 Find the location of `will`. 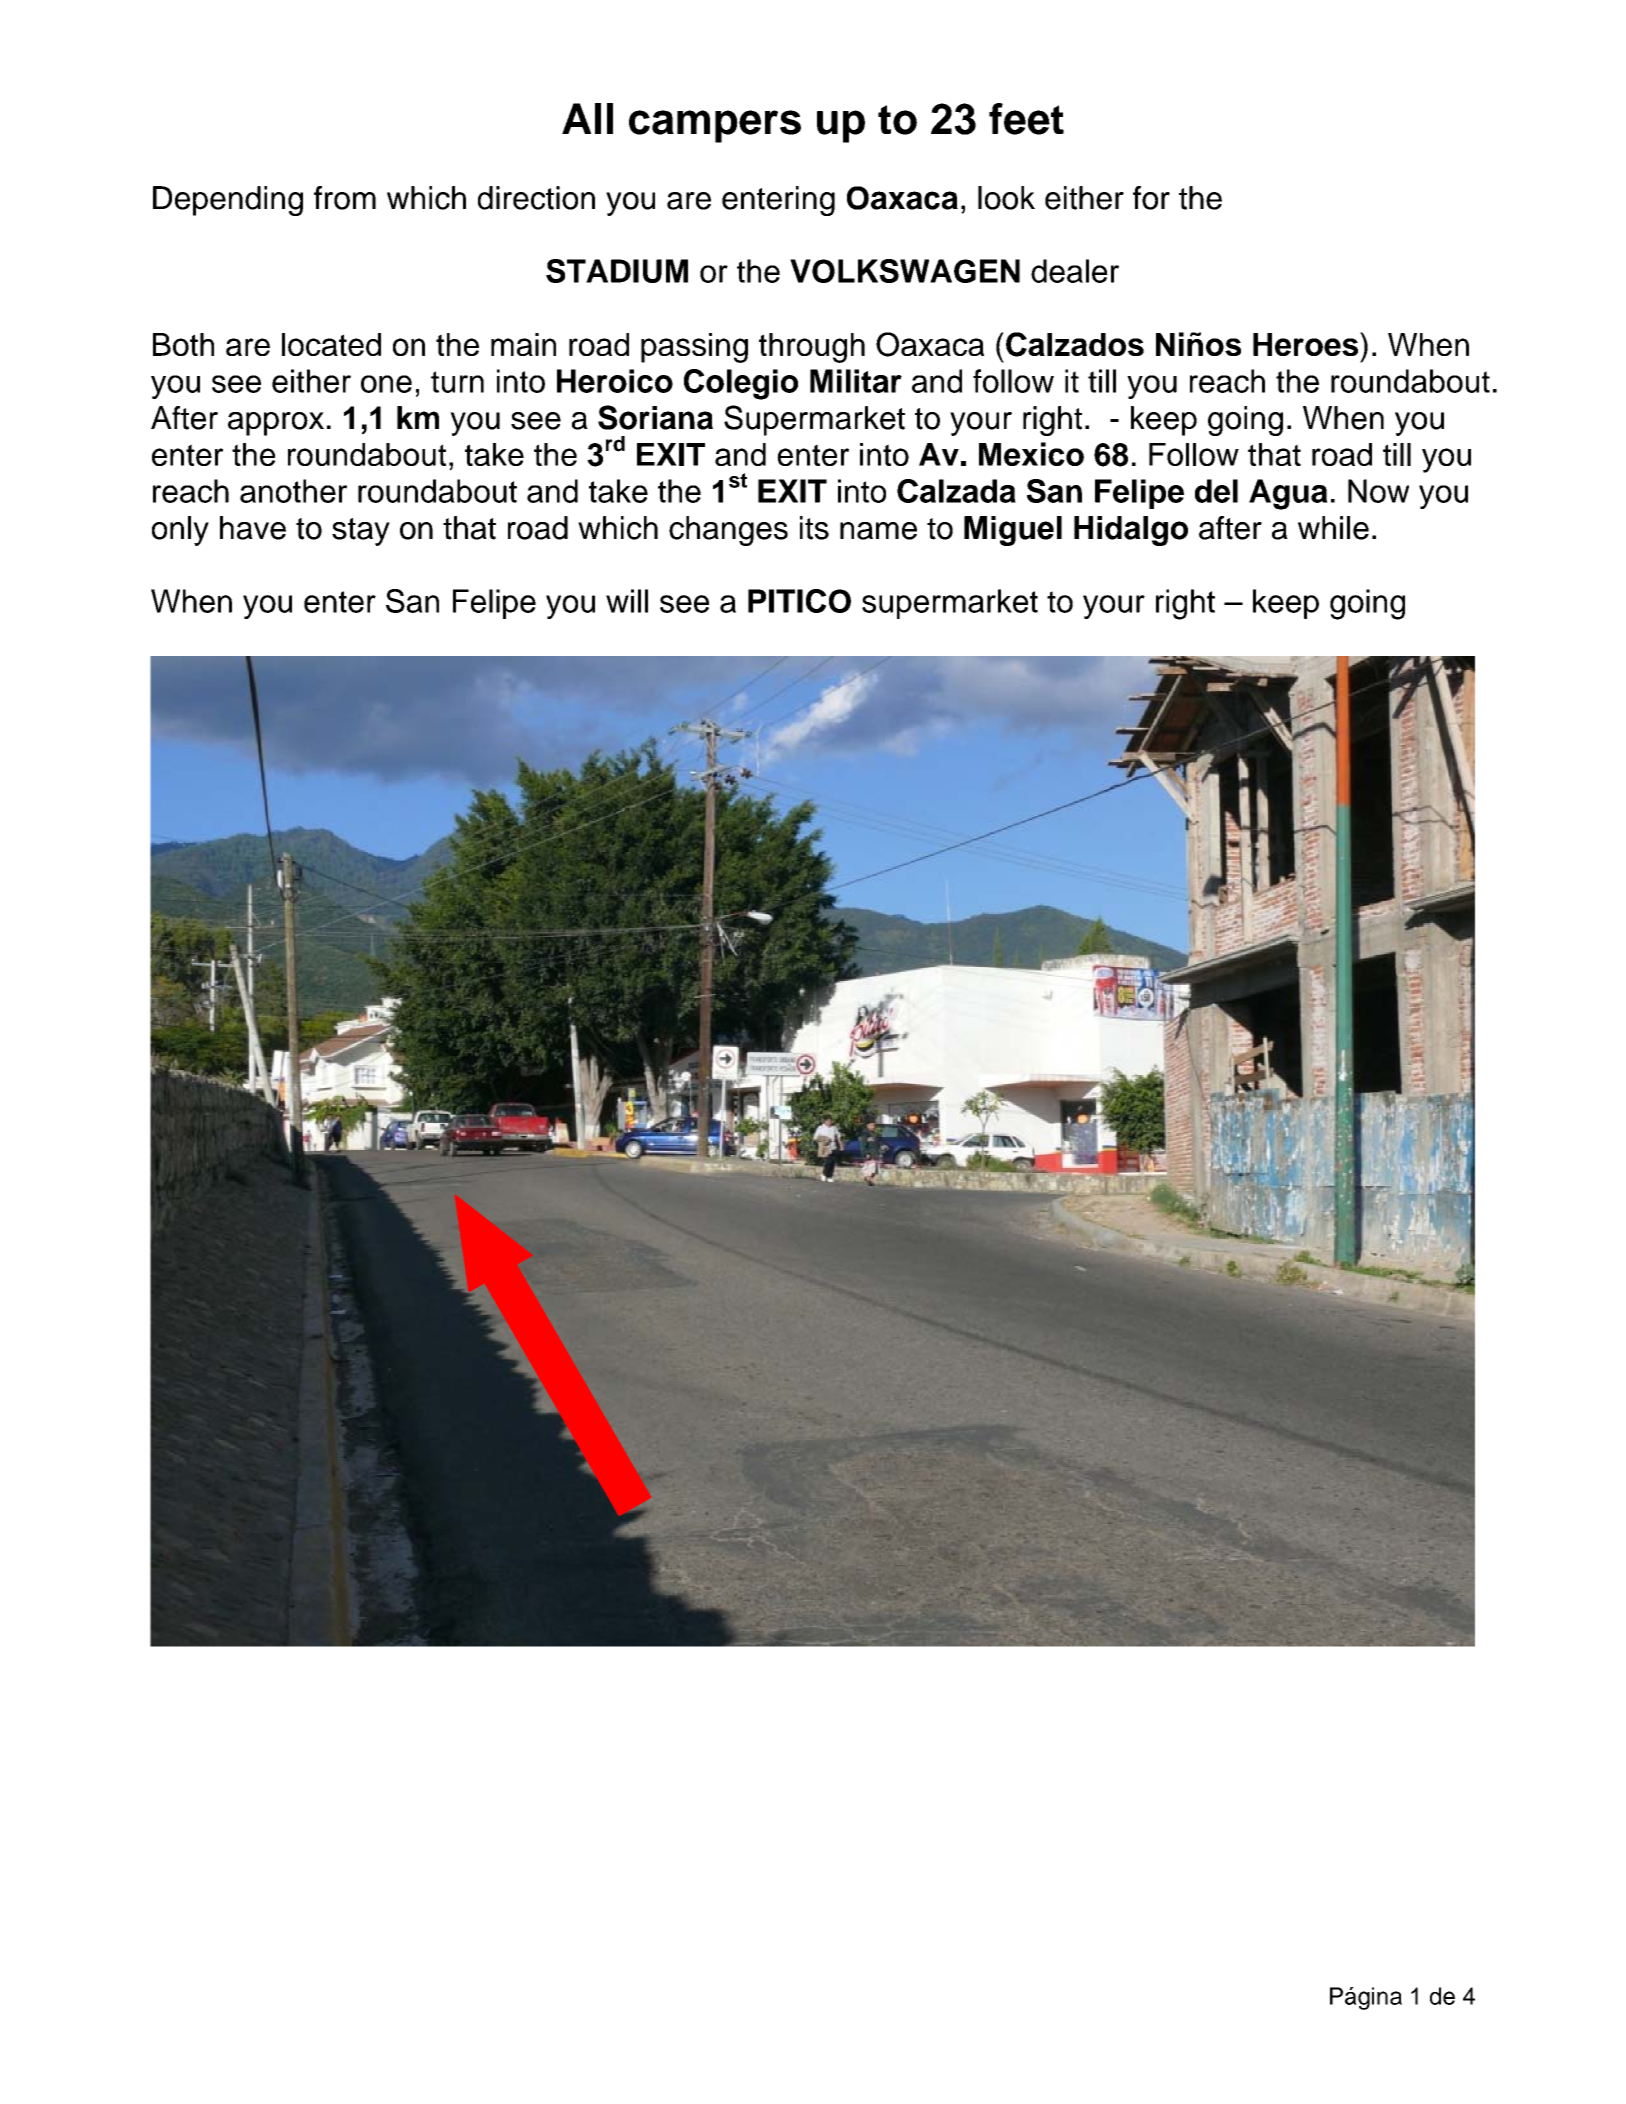

will is located at coordinates (627, 601).
